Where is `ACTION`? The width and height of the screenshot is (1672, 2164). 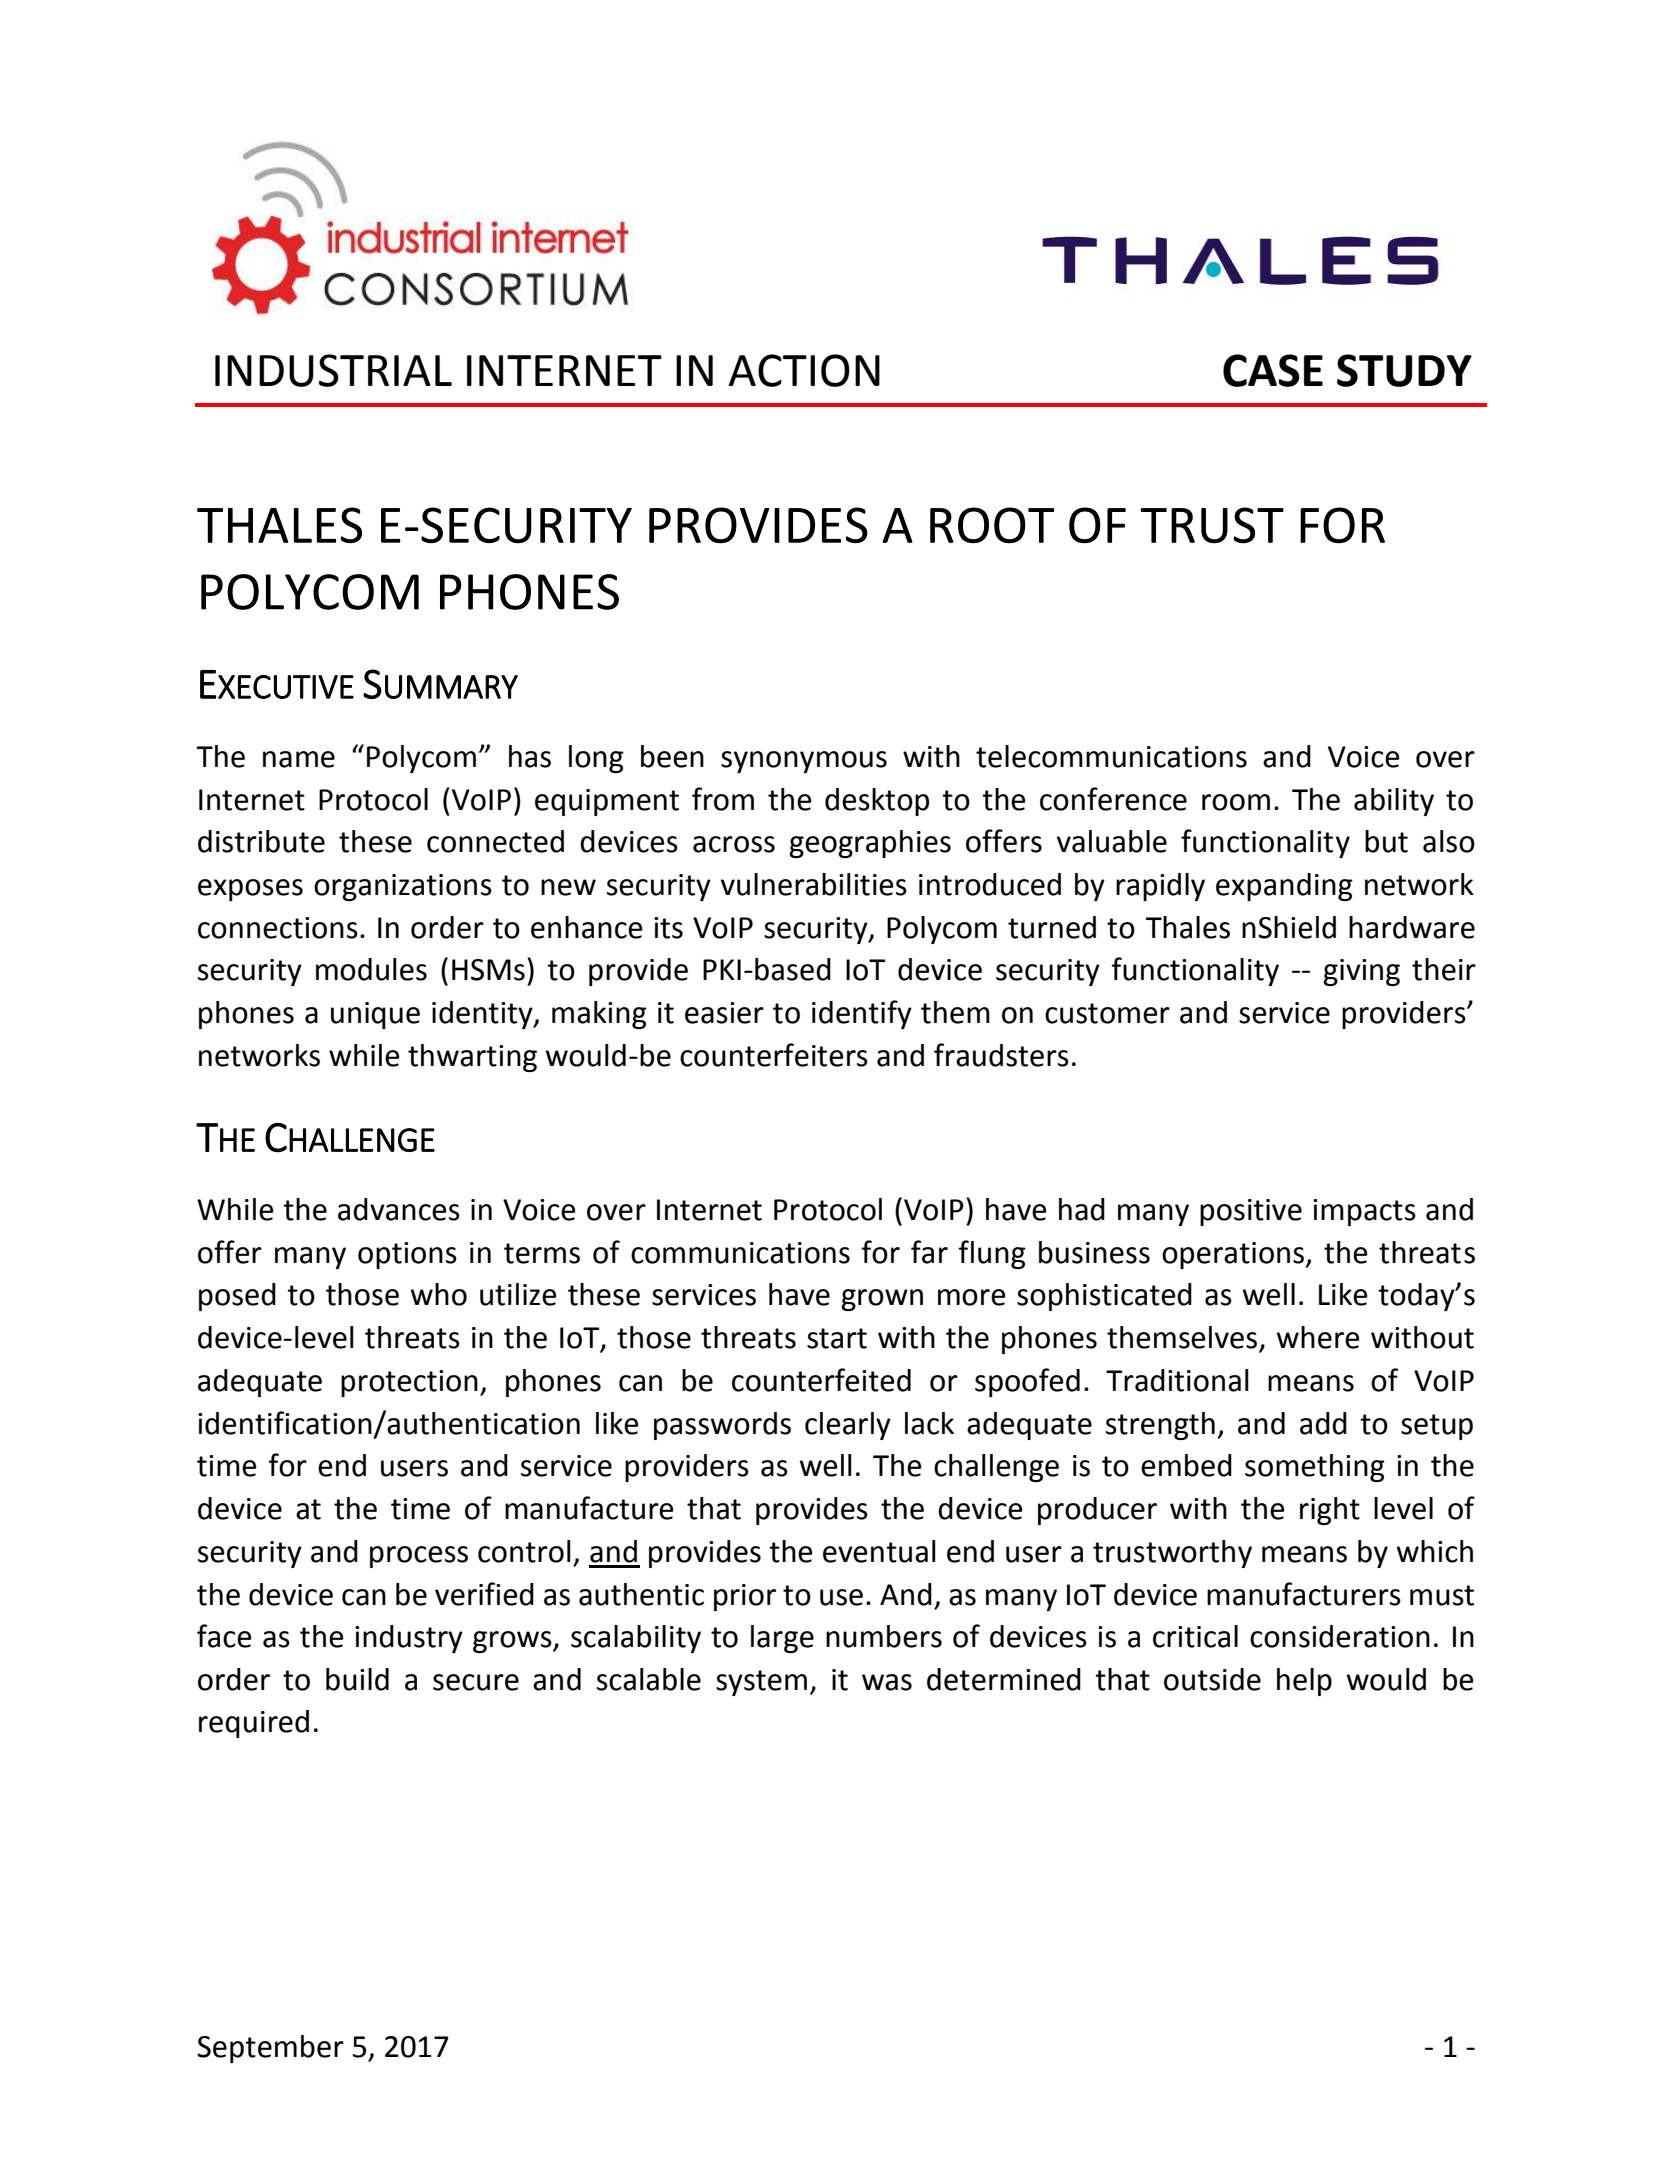
ACTION is located at coordinates (804, 370).
